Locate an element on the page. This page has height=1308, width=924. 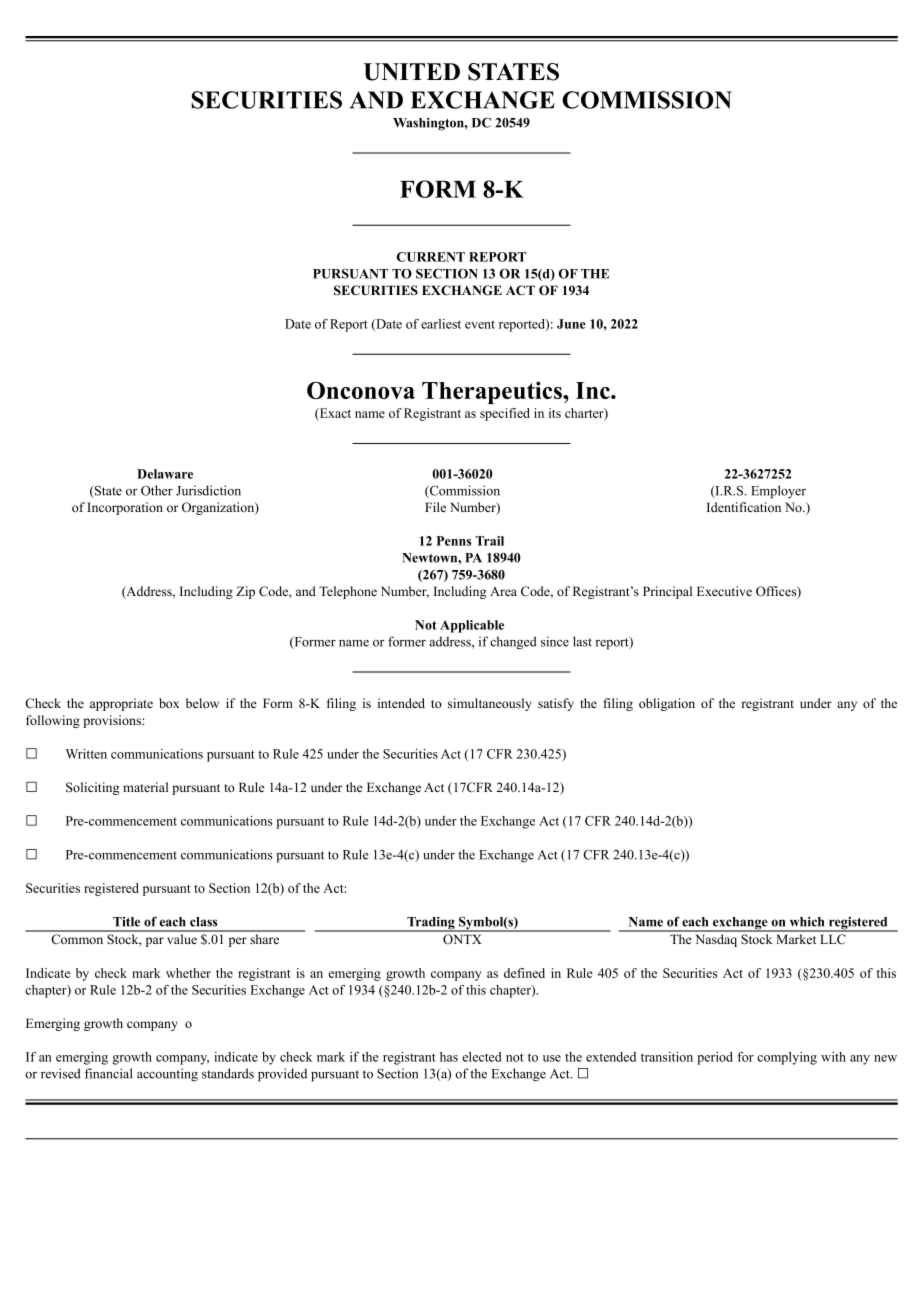
Delaware is located at coordinates (165, 474).
